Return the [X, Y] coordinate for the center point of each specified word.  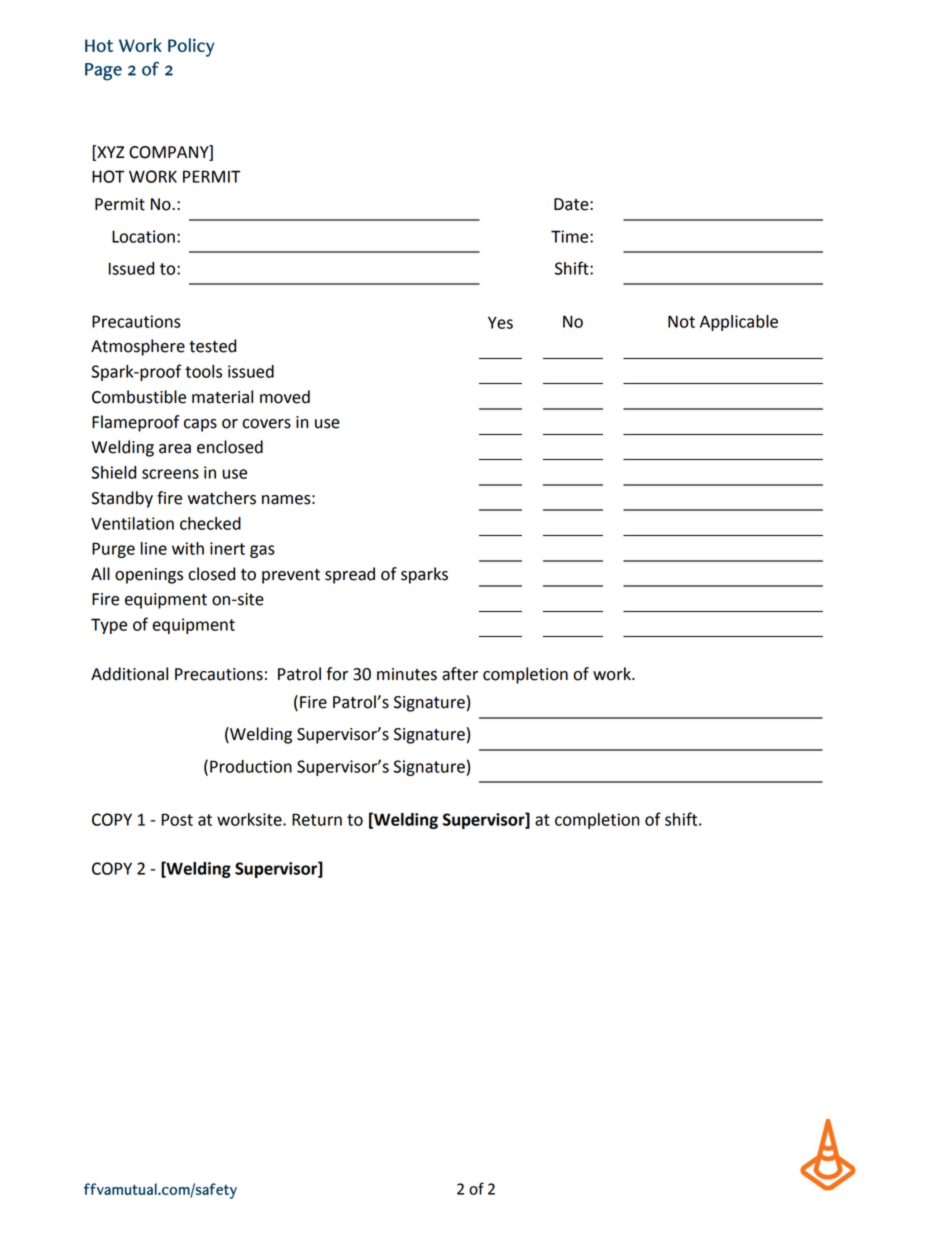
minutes [407, 674]
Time [571, 236]
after [460, 674]
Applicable [739, 323]
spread [350, 575]
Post [177, 819]
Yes [500, 322]
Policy [191, 47]
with [188, 548]
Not [681, 321]
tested [212, 346]
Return [317, 819]
